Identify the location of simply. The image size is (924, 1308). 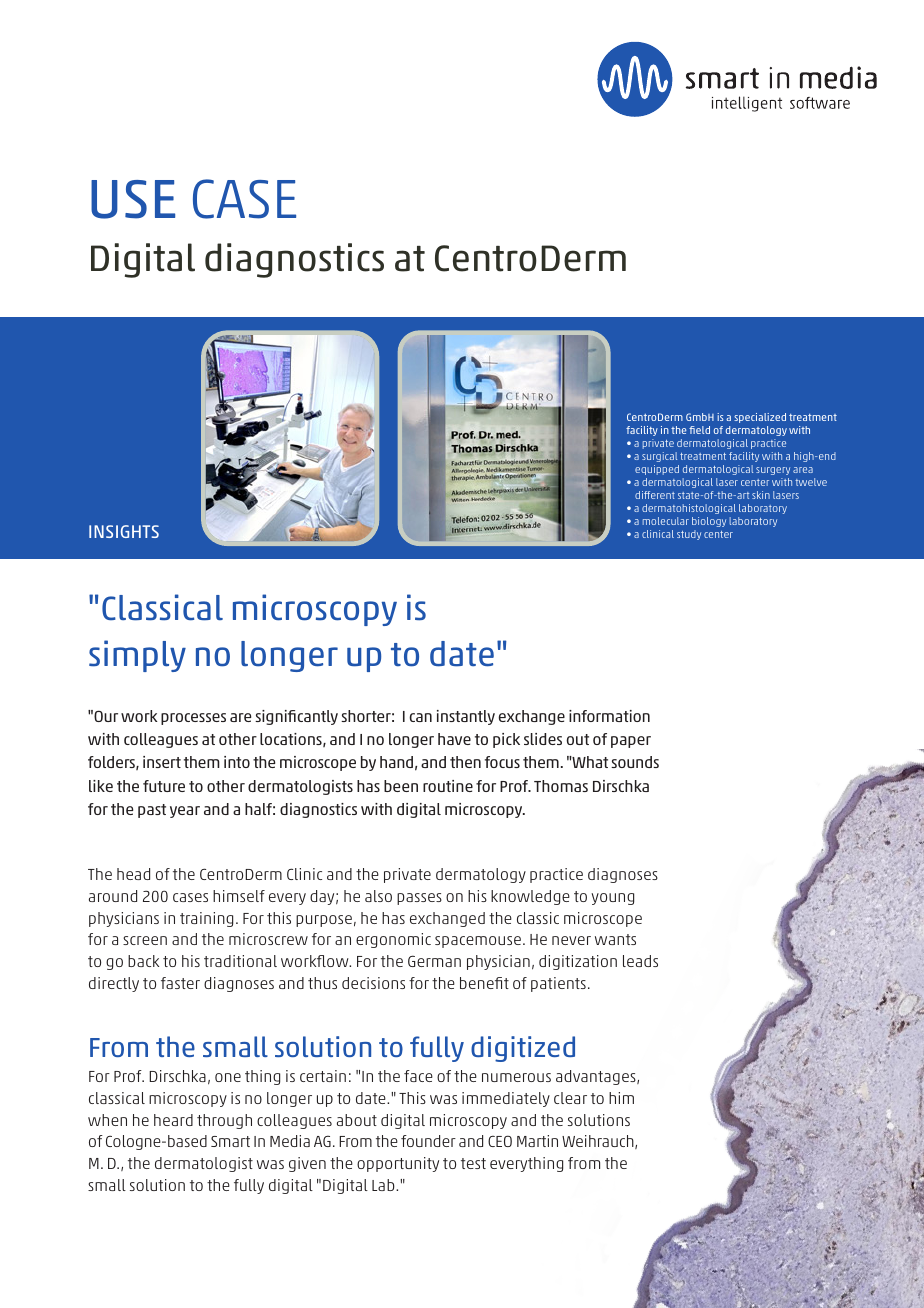
(137, 656).
